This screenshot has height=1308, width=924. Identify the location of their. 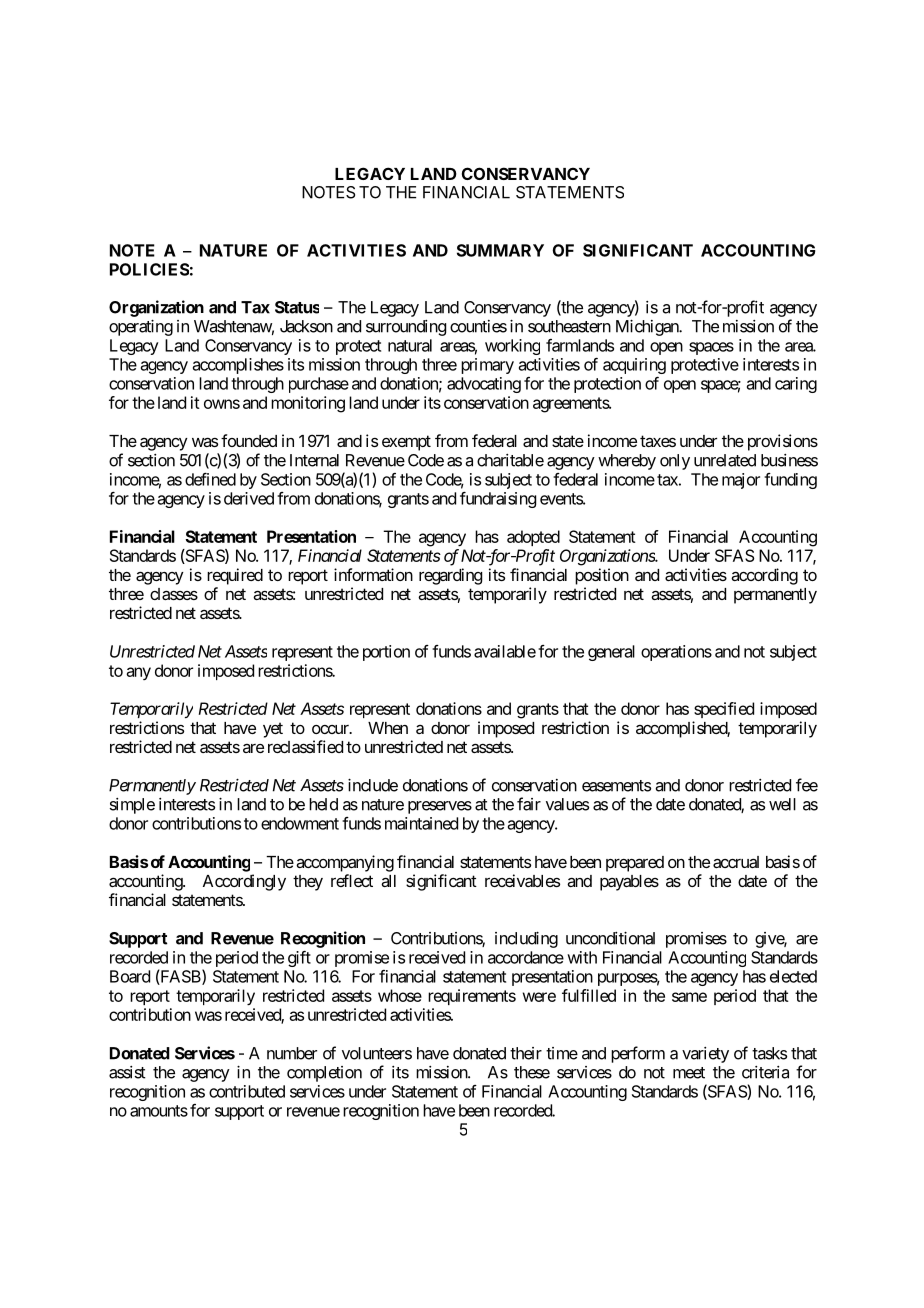
(526, 1053).
